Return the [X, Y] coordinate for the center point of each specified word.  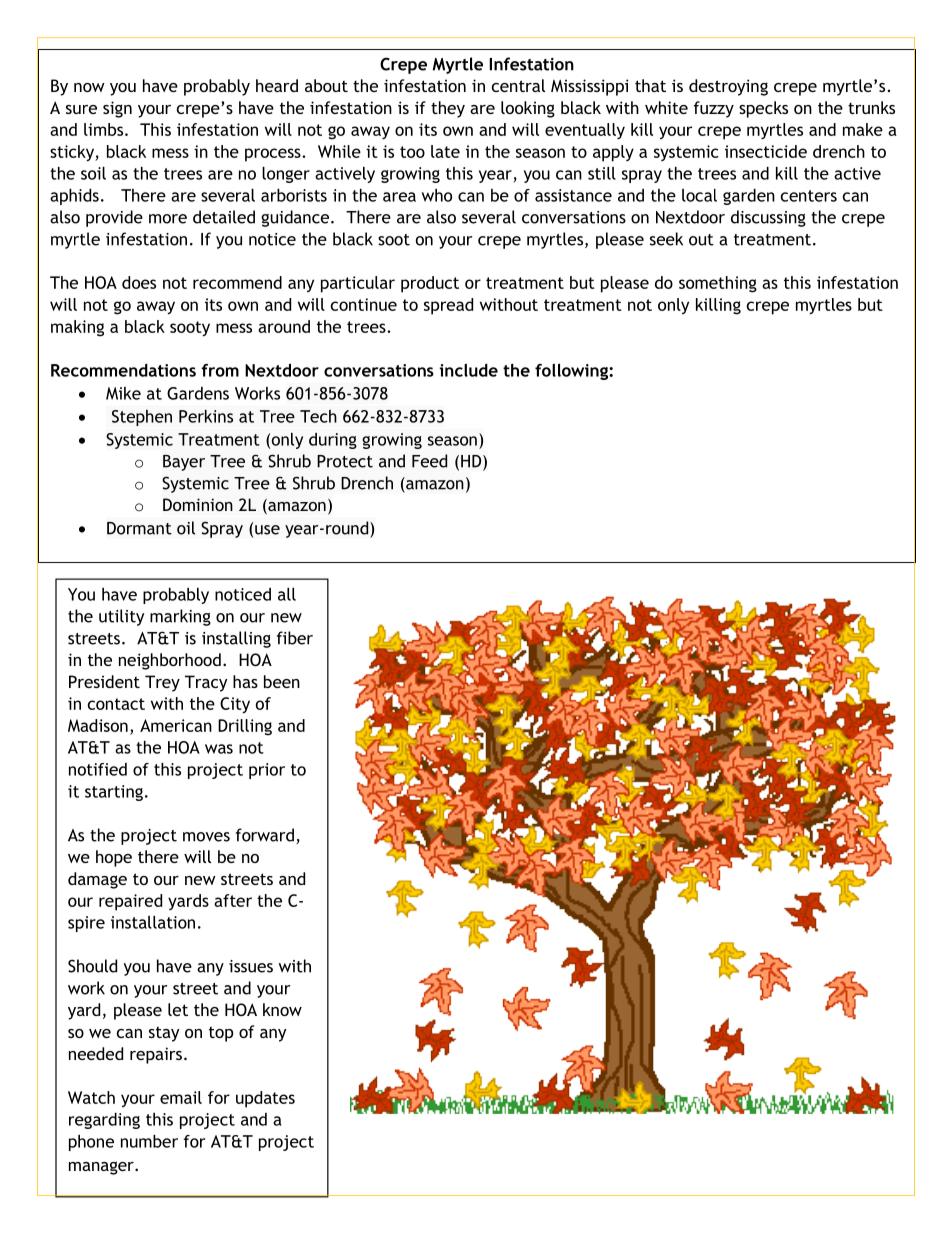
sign [117, 109]
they [448, 109]
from [220, 370]
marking [180, 617]
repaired [130, 902]
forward [265, 835]
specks [763, 109]
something [718, 284]
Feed [429, 461]
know [282, 1009]
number [149, 1141]
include [468, 370]
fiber [295, 638]
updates [265, 1099]
